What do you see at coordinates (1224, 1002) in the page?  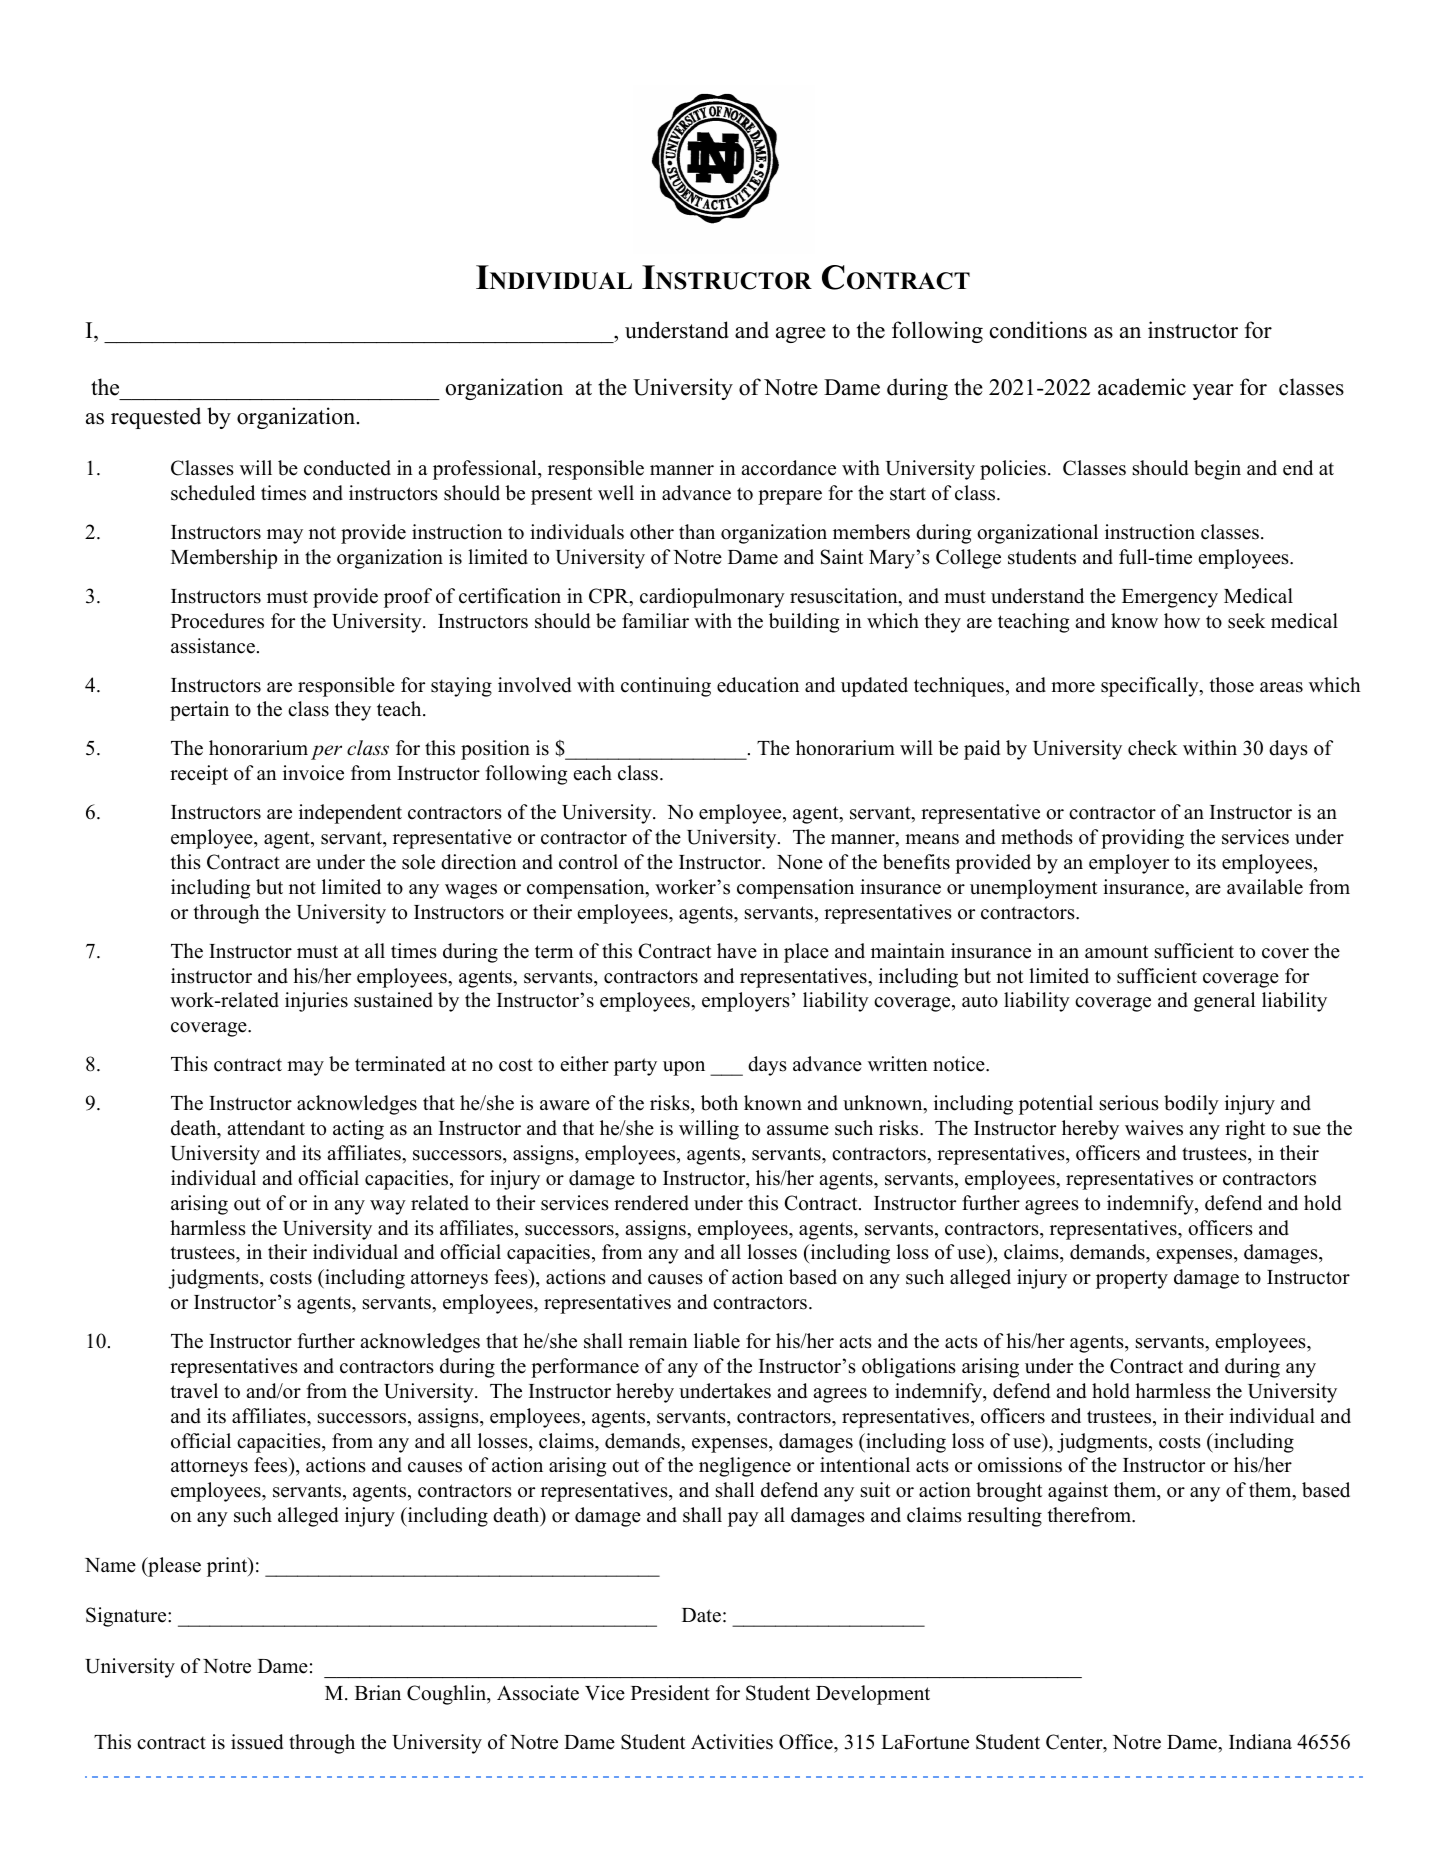 I see `general` at bounding box center [1224, 1002].
